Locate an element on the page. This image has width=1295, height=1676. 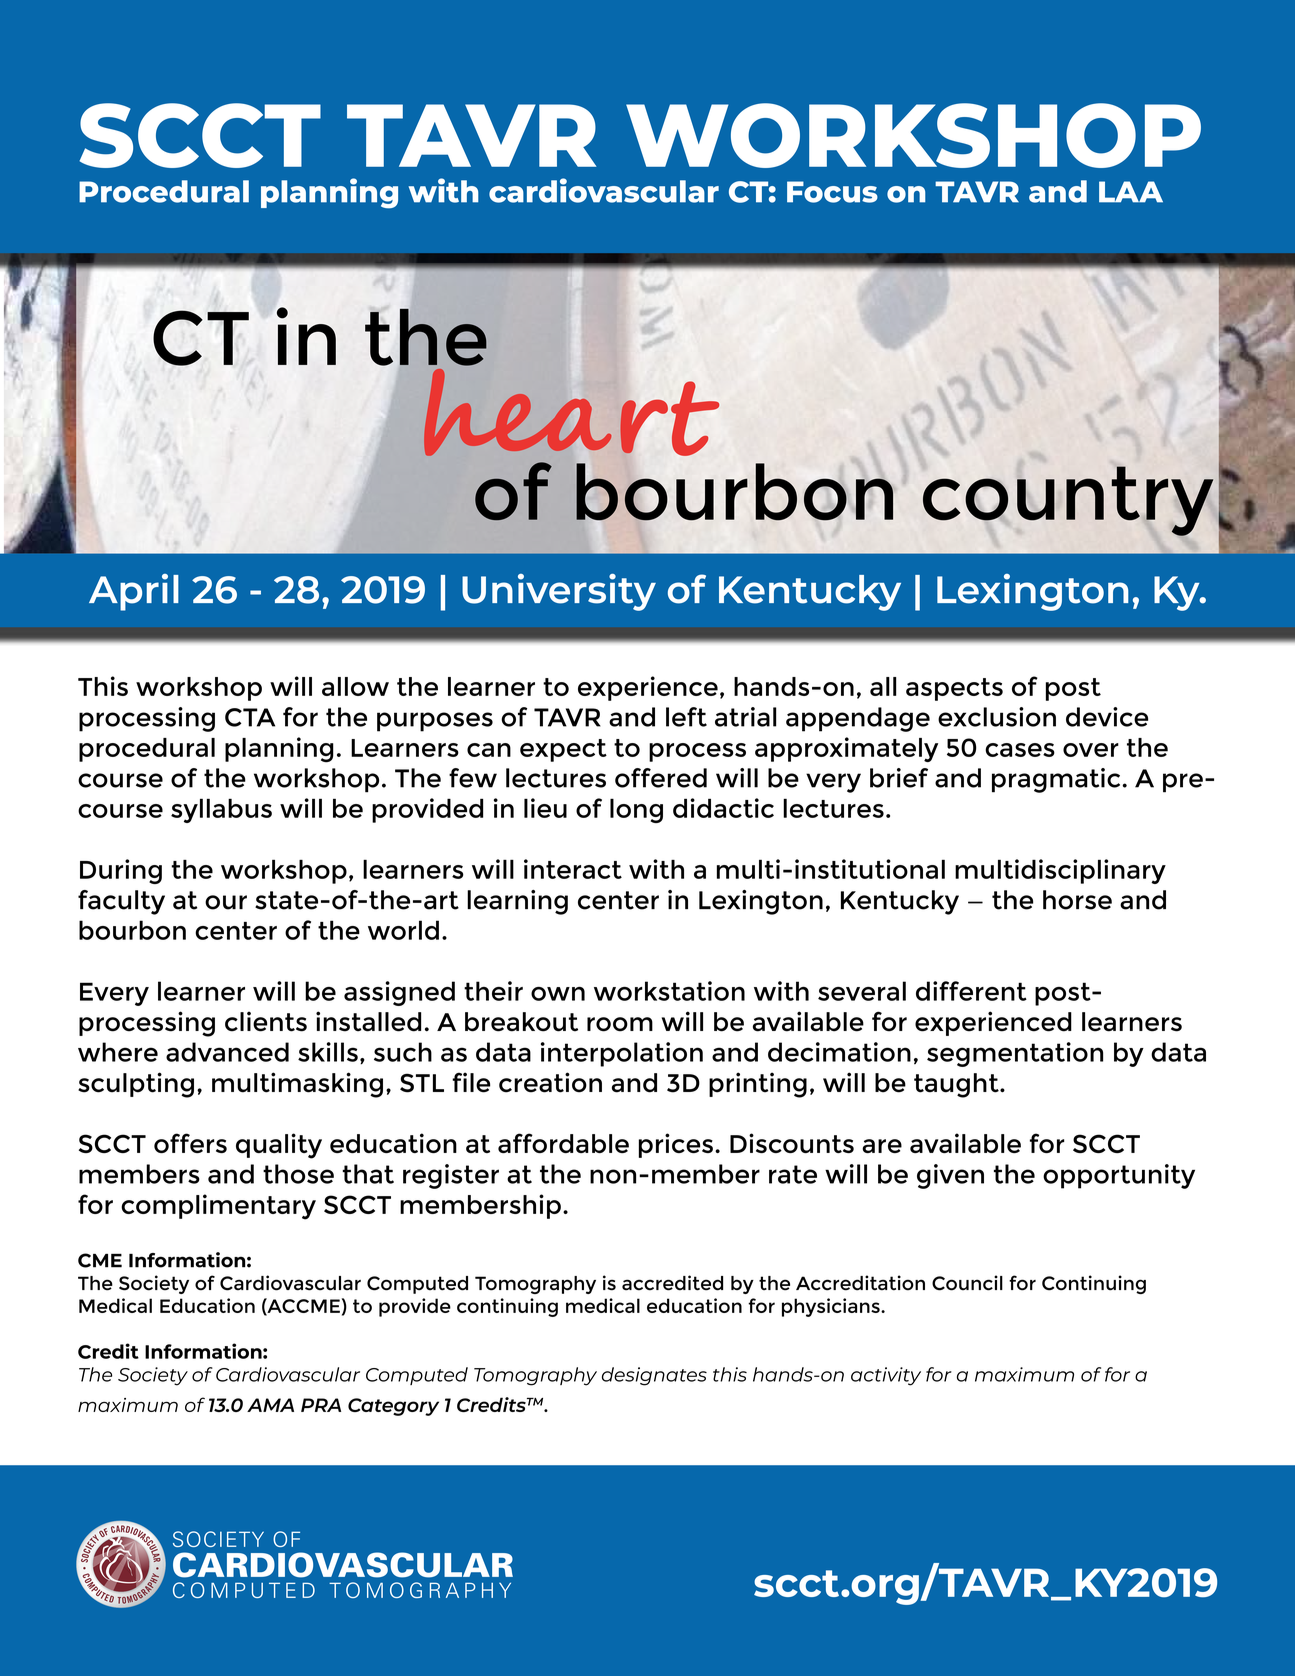
AMA is located at coordinates (270, 1405).
